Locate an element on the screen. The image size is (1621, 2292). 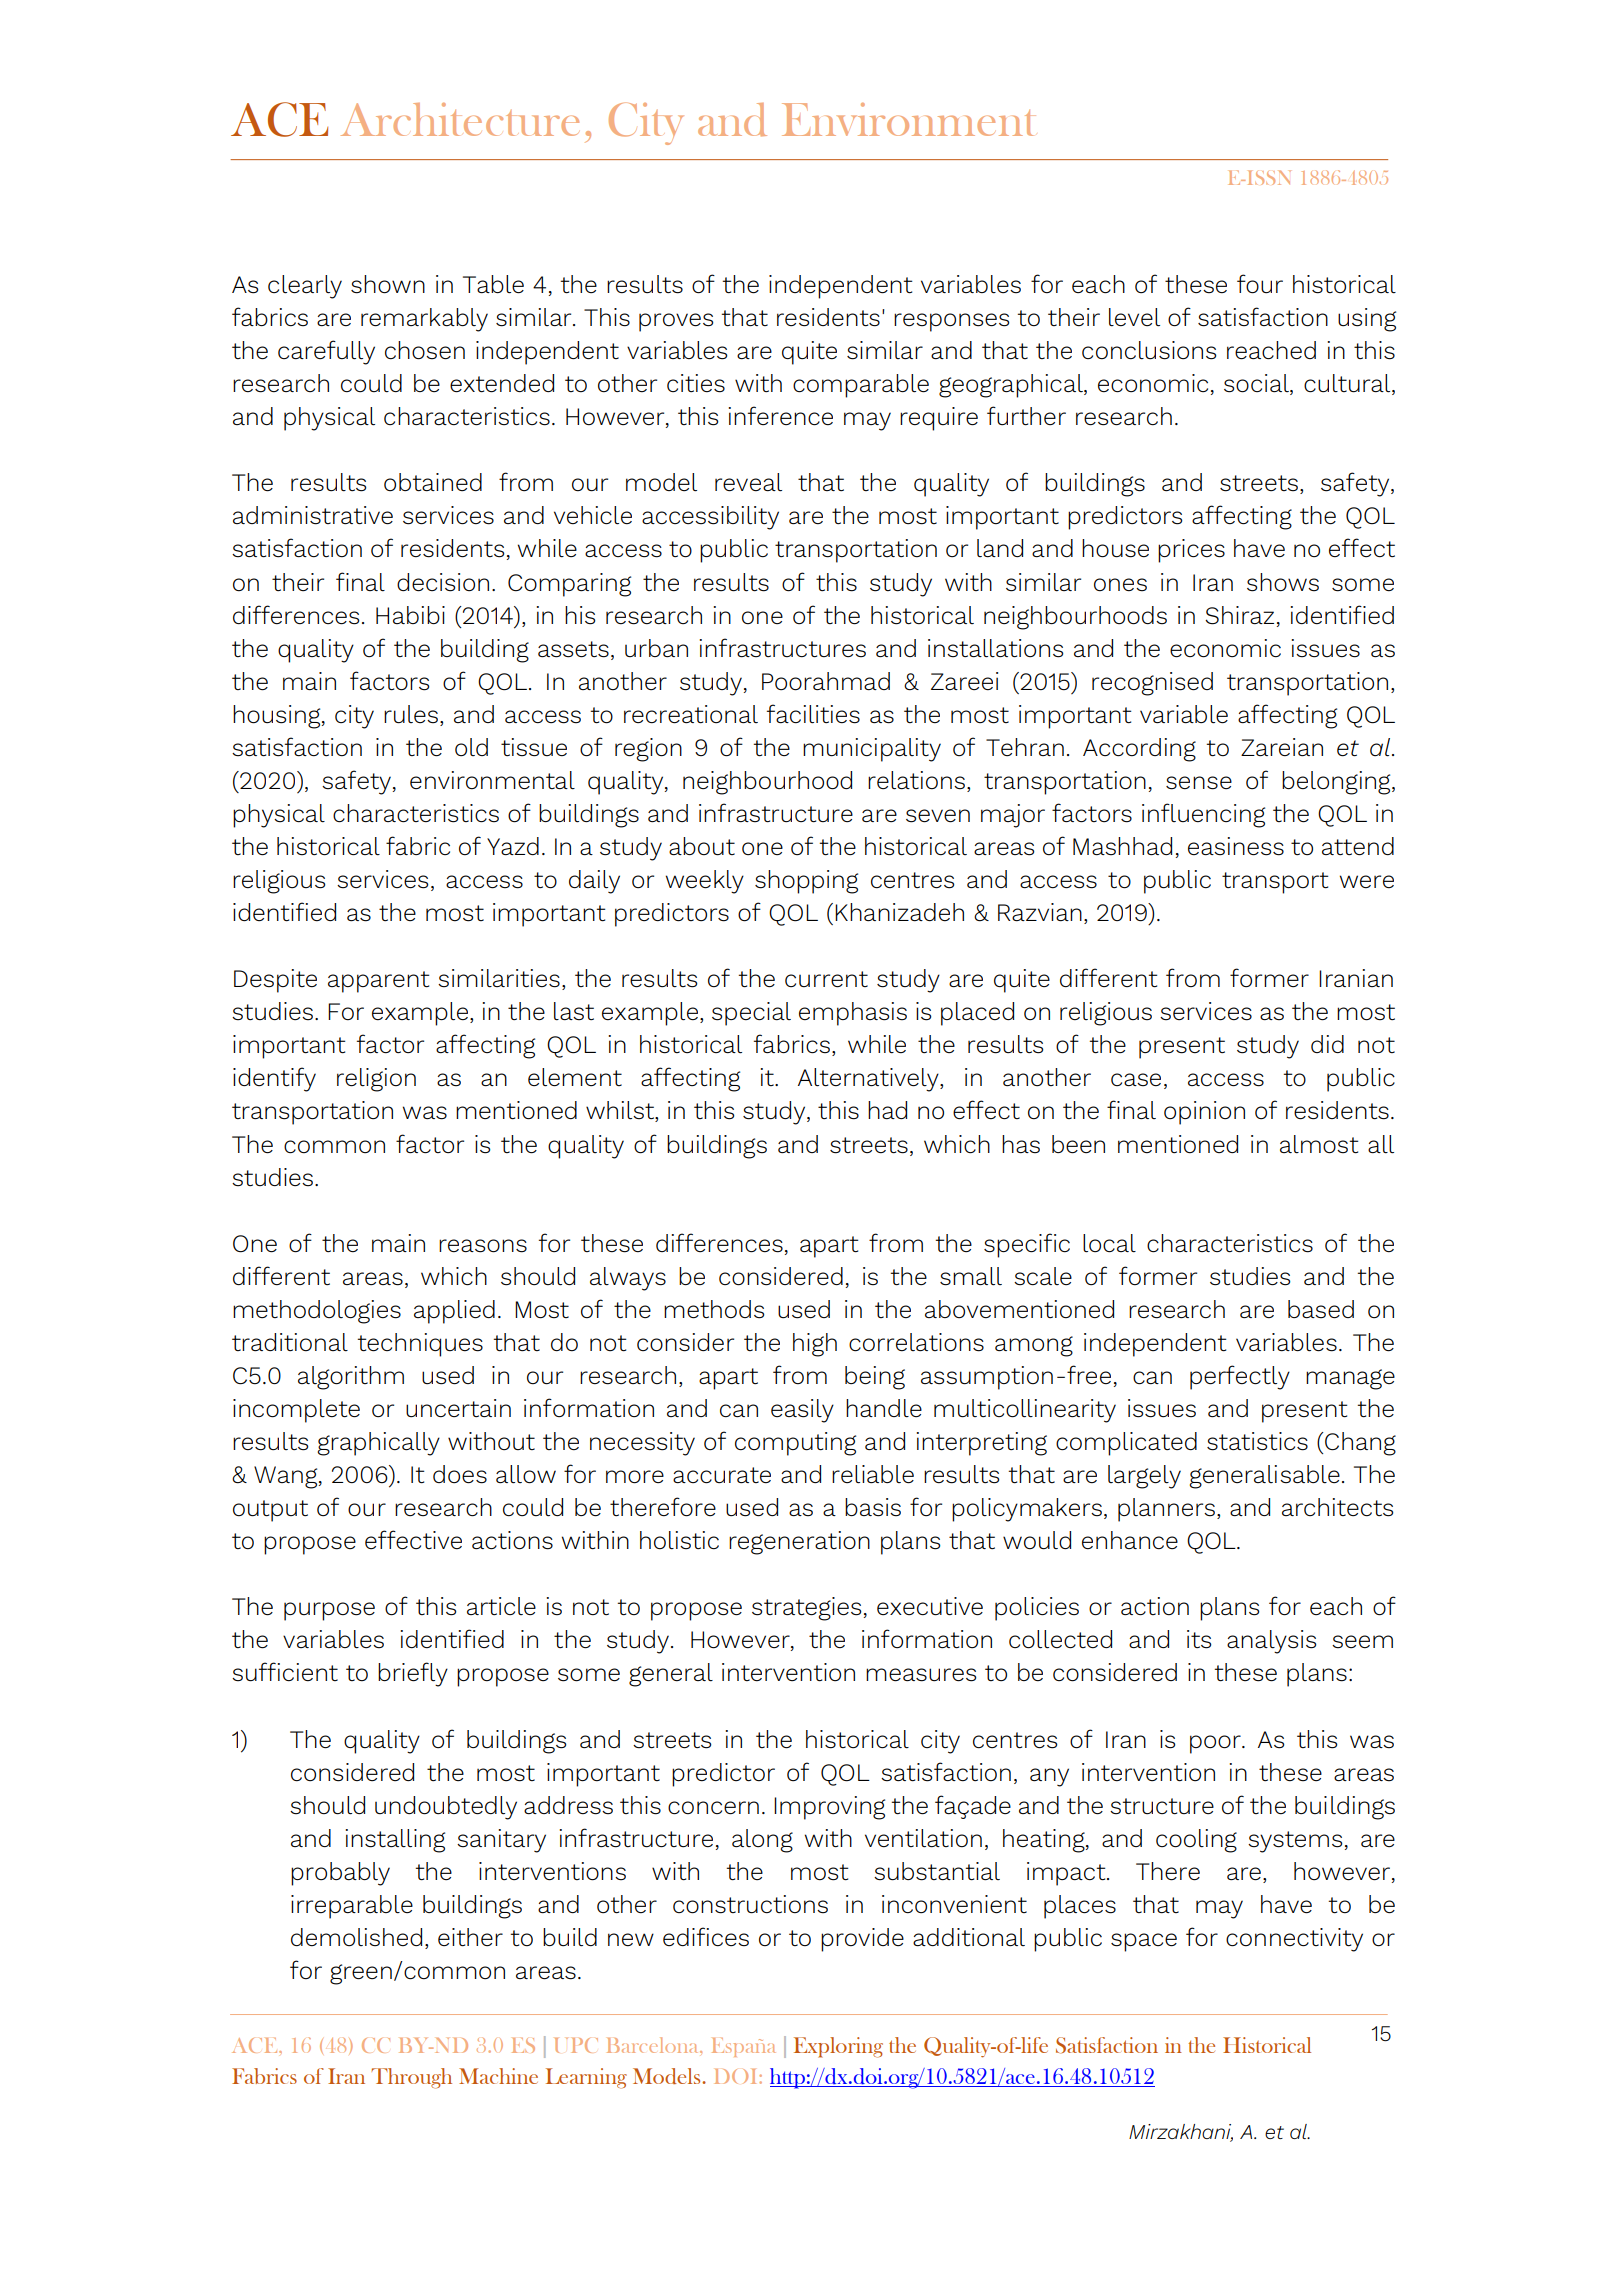
responses is located at coordinates (951, 322).
